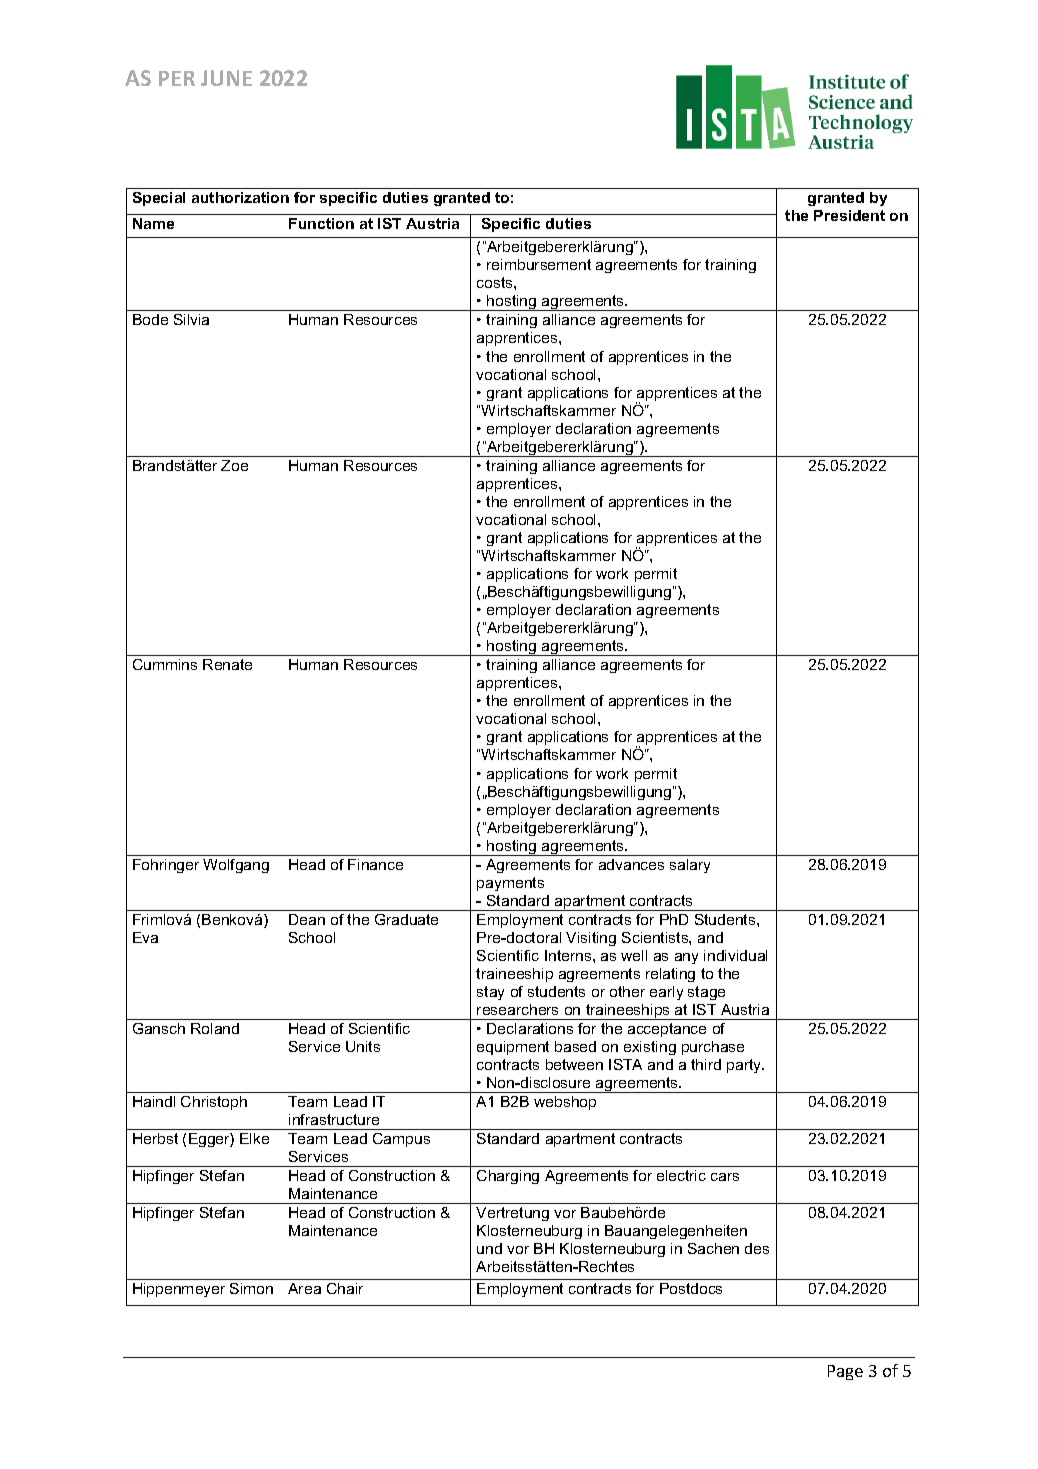 The height and width of the screenshot is (1469, 1038). I want to click on reimbursement, so click(539, 264).
